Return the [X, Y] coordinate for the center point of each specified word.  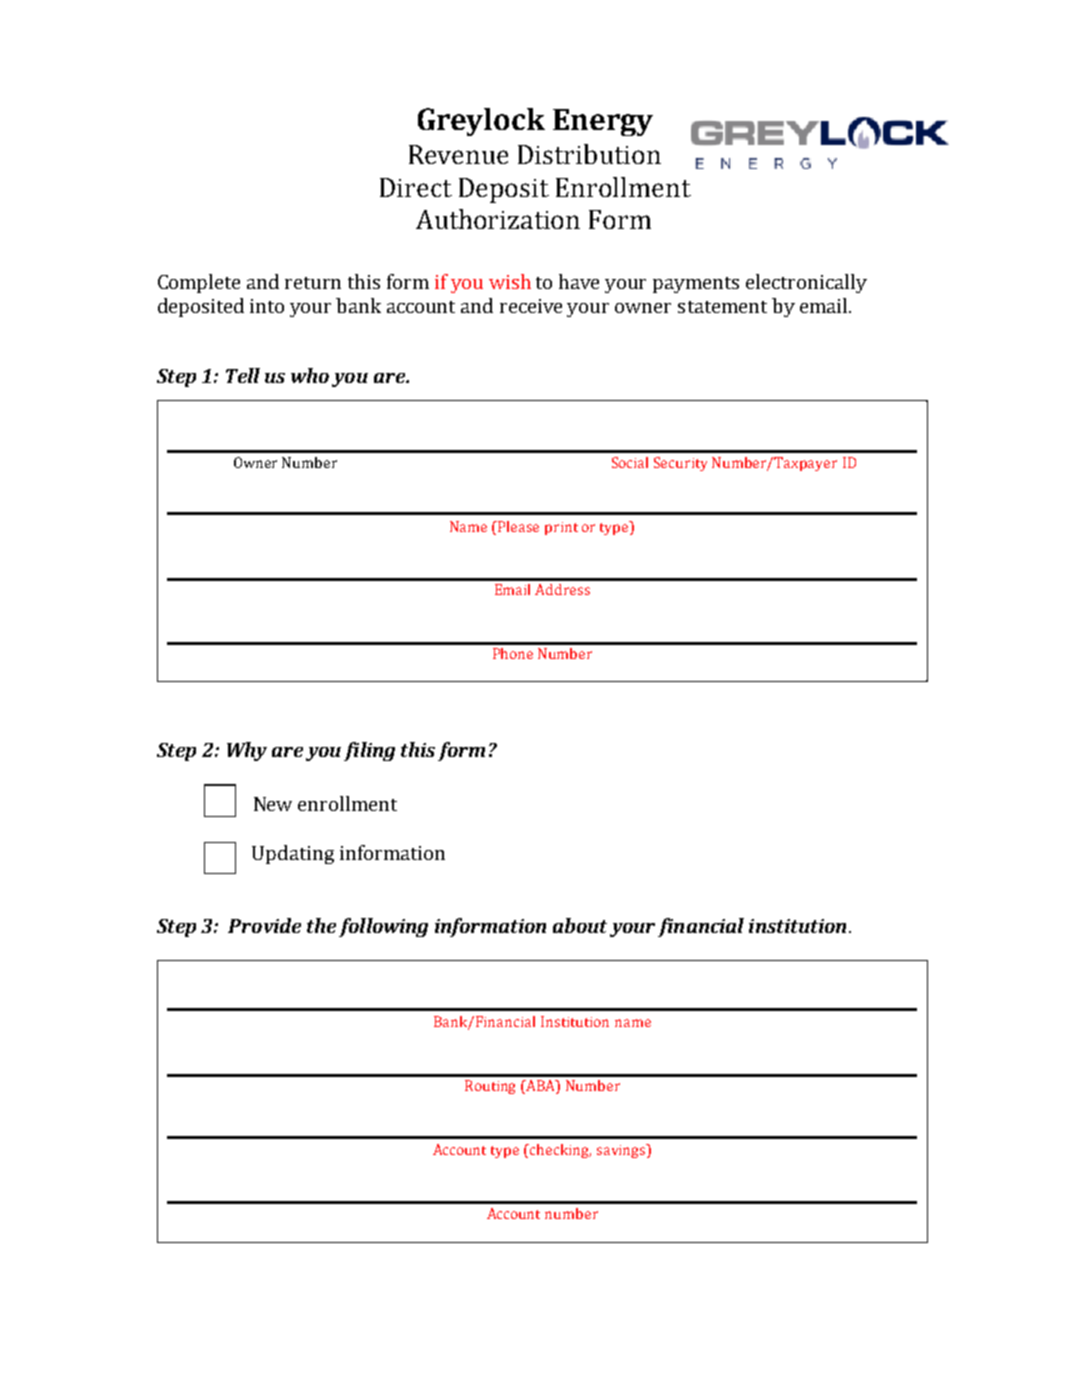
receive [531, 306]
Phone [513, 653]
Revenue [458, 154]
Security [680, 464]
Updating [293, 854]
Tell [243, 375]
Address [562, 589]
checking [560, 1151]
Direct [416, 187]
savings [622, 1151]
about [580, 925]
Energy [603, 122]
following [383, 927]
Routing [490, 1087]
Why [247, 751]
